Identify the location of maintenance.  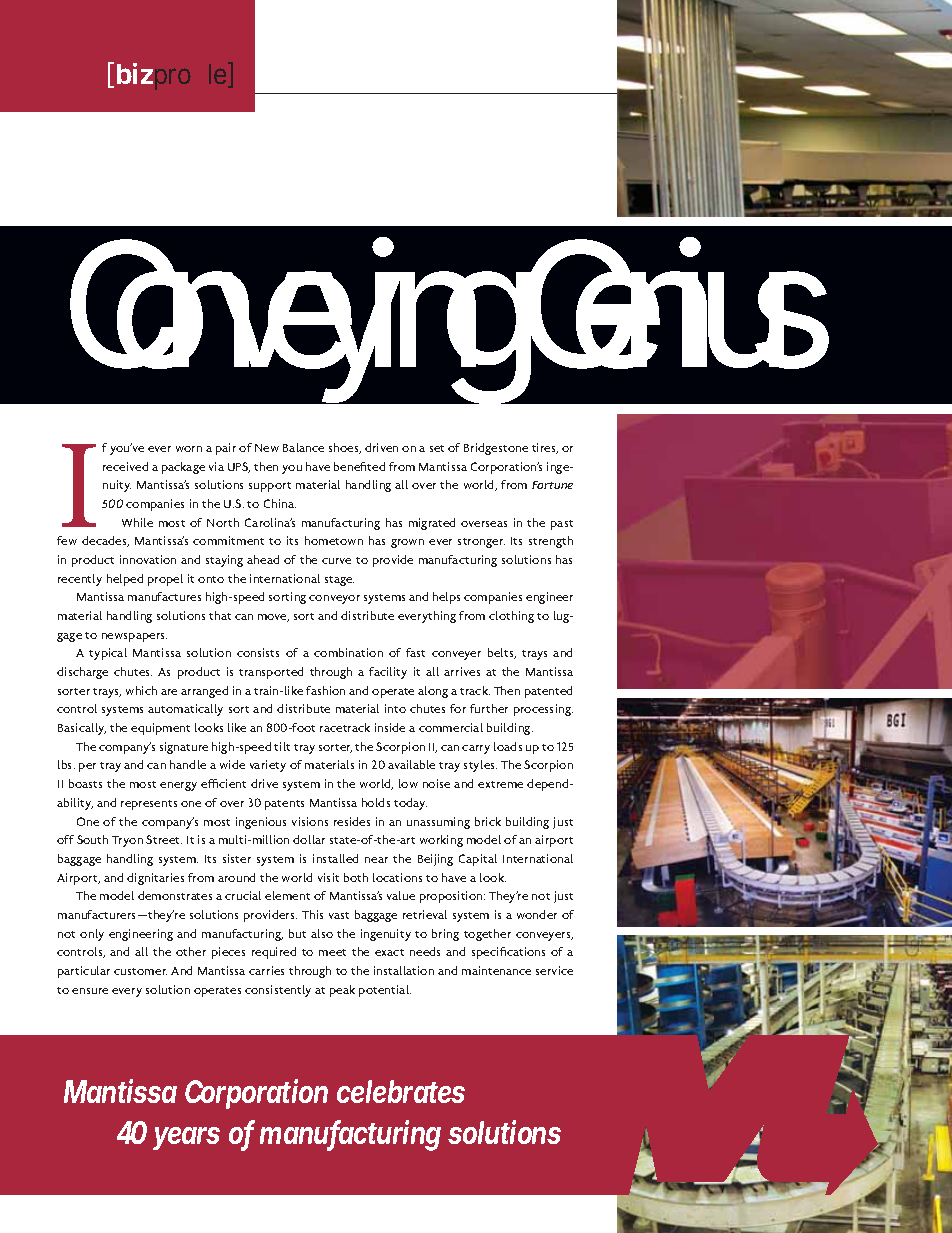
(496, 970).
